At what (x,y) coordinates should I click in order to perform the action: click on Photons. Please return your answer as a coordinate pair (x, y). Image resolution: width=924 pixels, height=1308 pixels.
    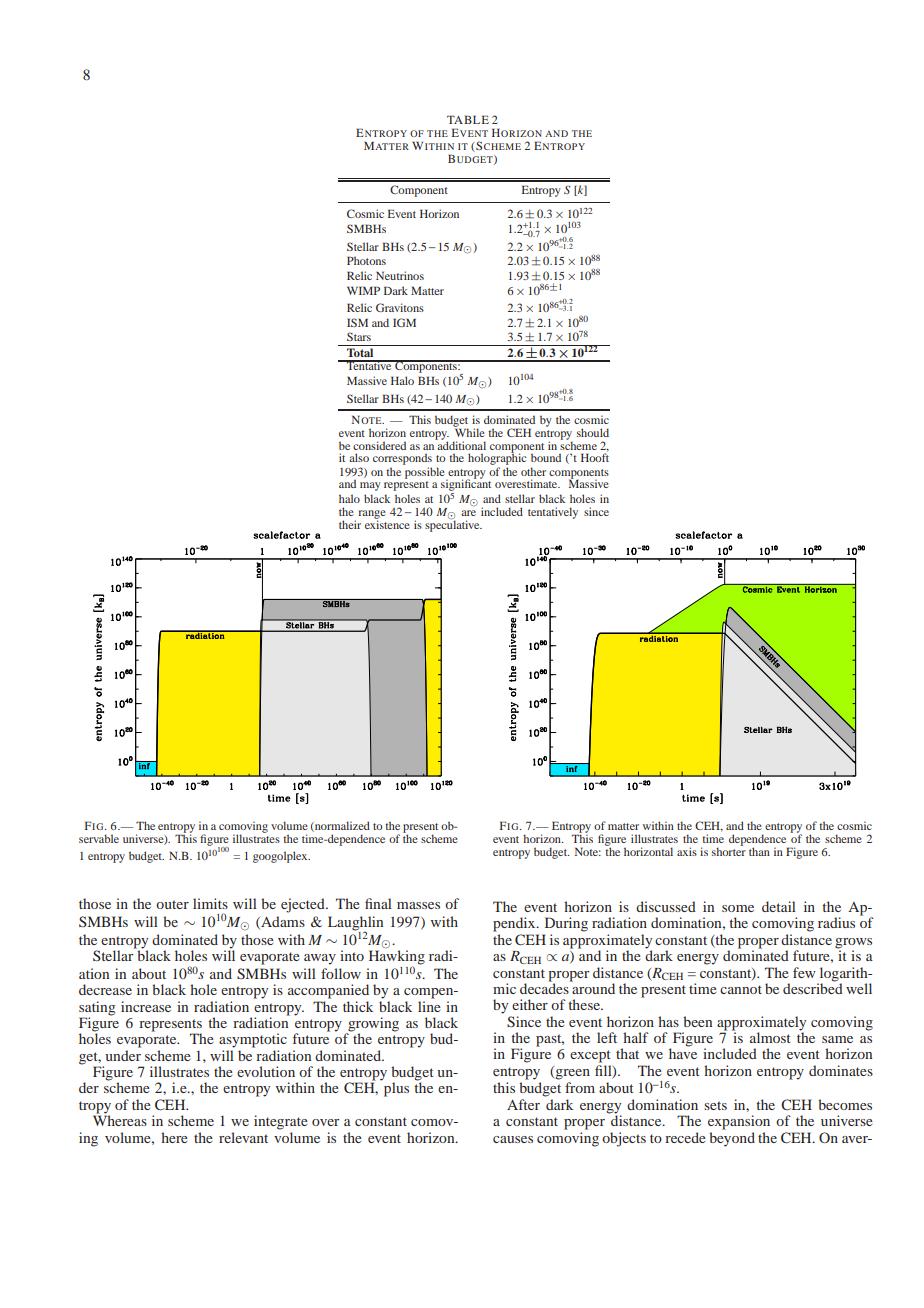
    Looking at the image, I should click on (366, 260).
